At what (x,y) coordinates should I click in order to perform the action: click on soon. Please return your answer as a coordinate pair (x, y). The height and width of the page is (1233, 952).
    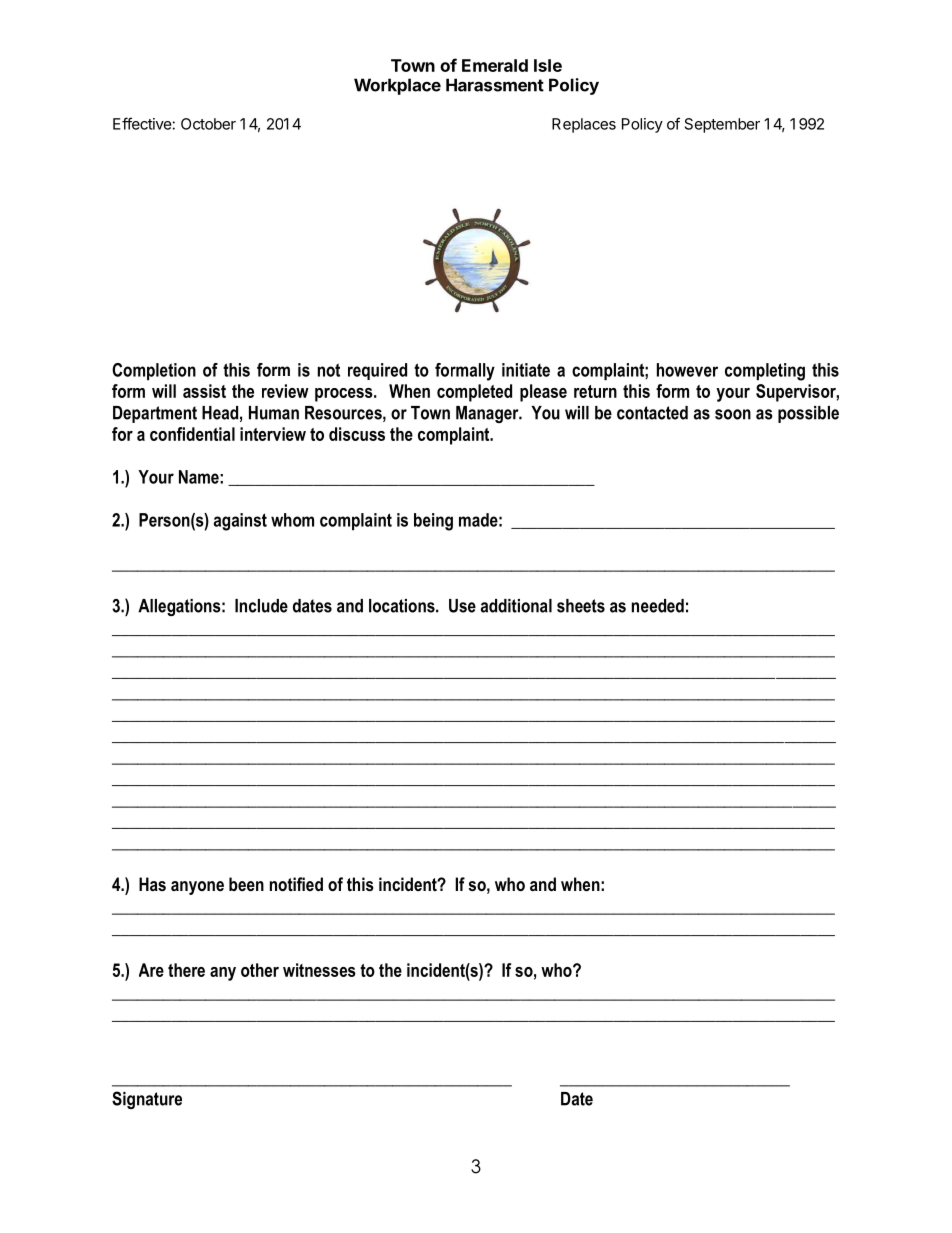
    Looking at the image, I should click on (733, 414).
